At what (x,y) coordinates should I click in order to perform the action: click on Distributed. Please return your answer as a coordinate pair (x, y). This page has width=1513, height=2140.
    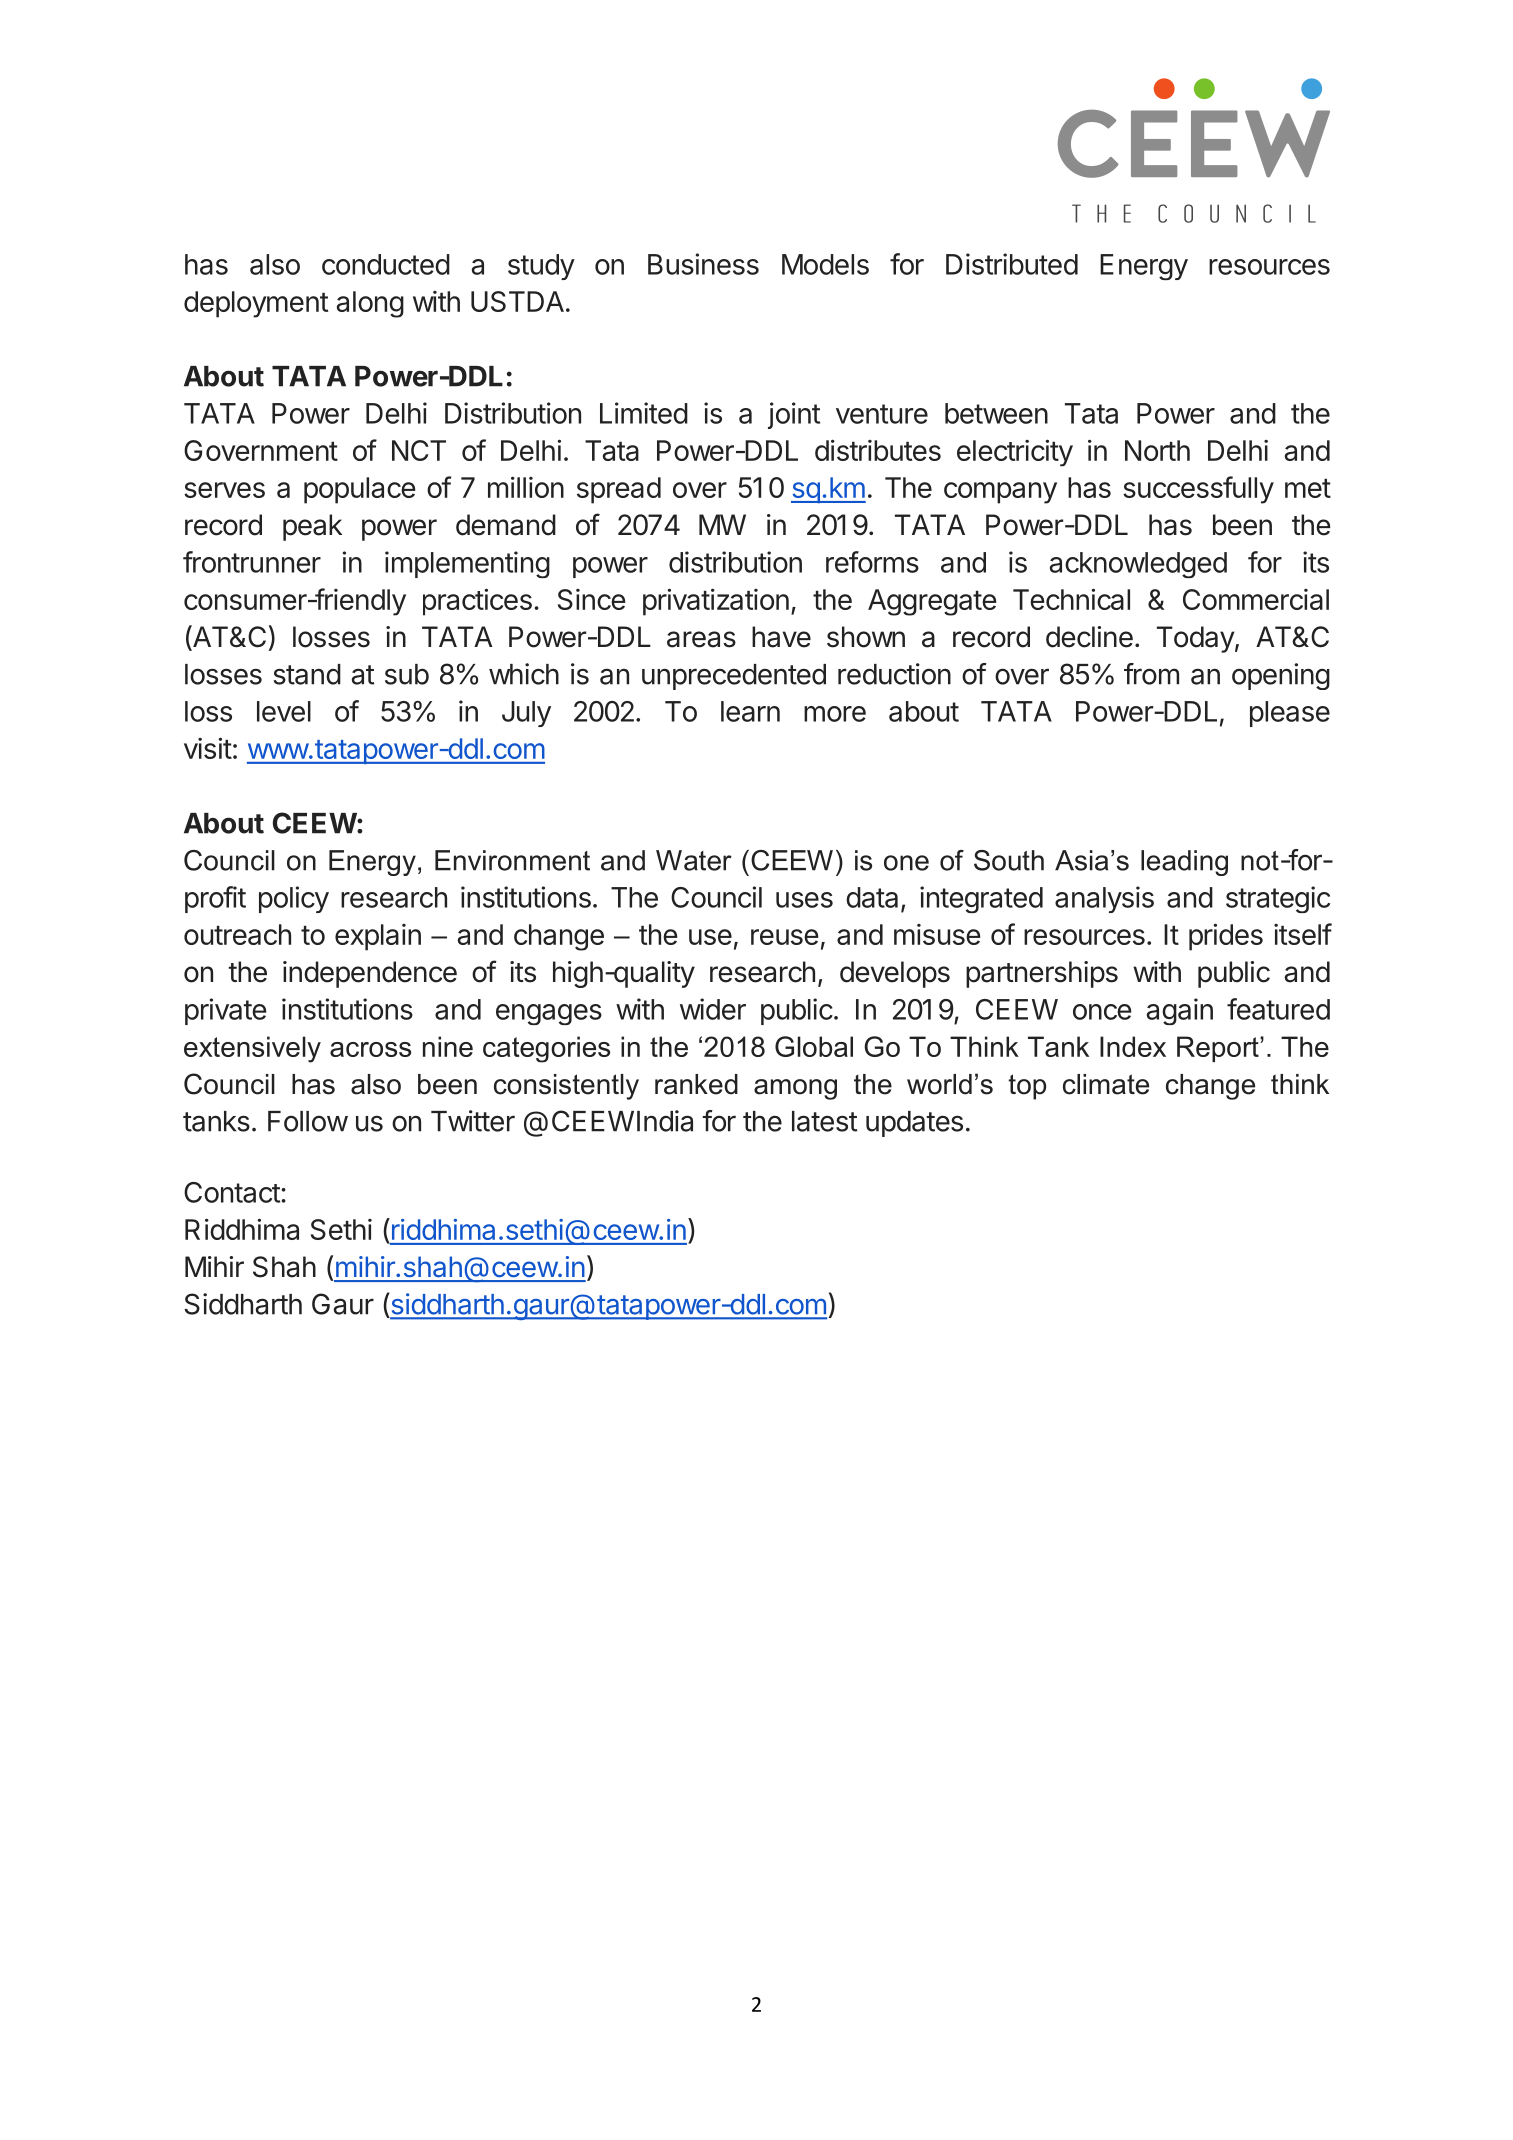
    Looking at the image, I should click on (1012, 264).
